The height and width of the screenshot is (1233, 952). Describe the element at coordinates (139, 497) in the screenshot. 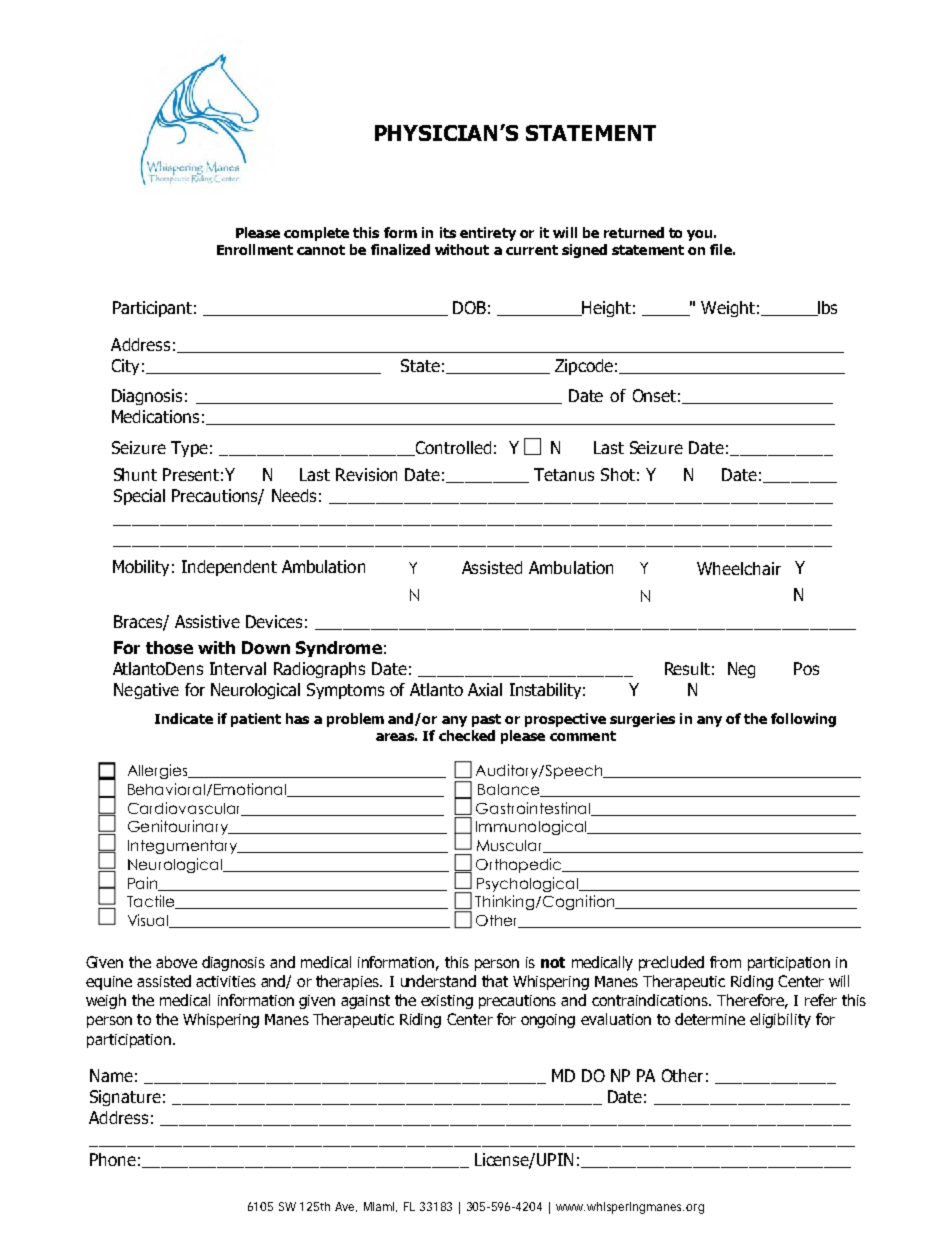

I see `Special` at that location.
